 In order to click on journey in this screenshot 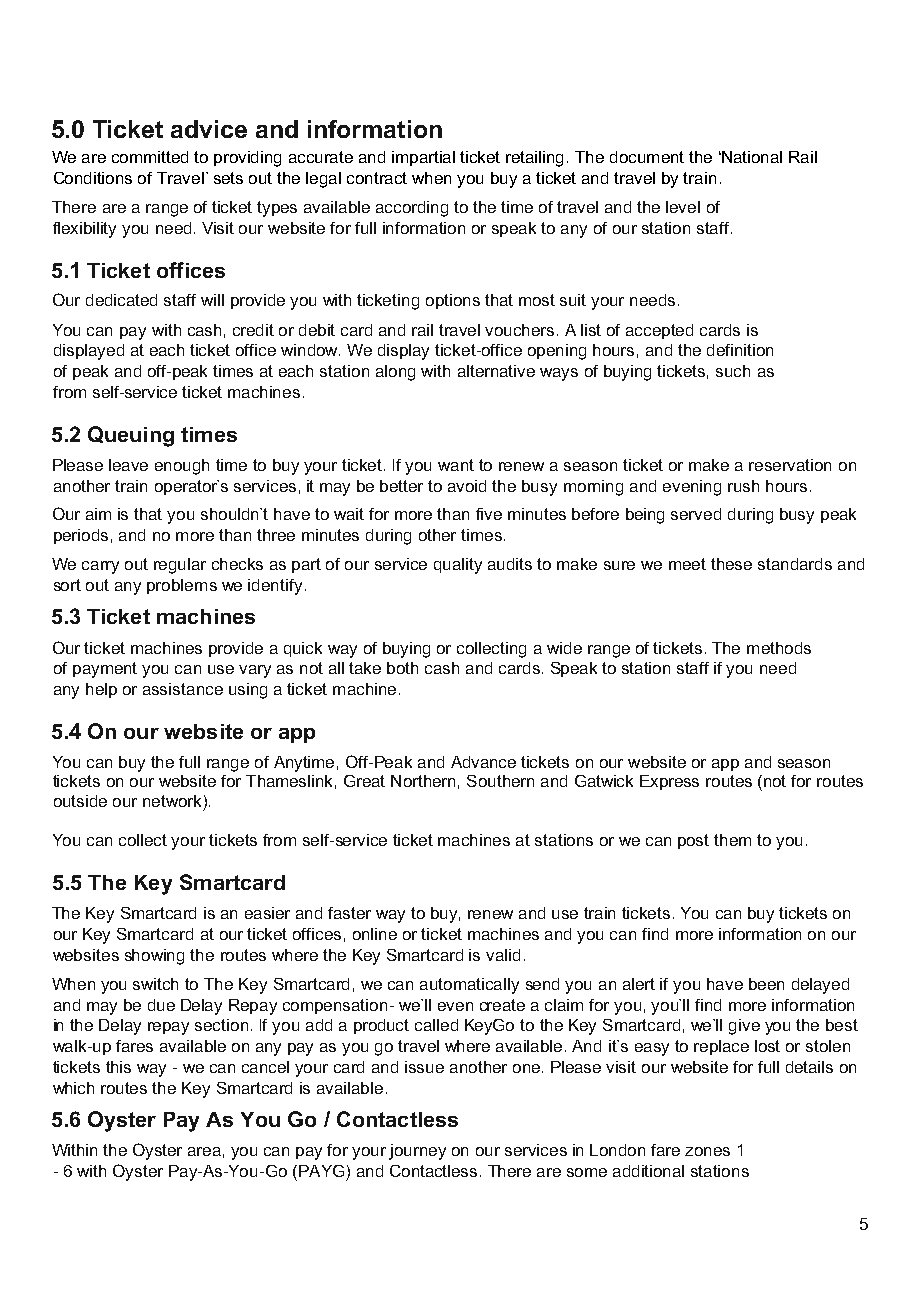, I will do `click(417, 1152)`.
